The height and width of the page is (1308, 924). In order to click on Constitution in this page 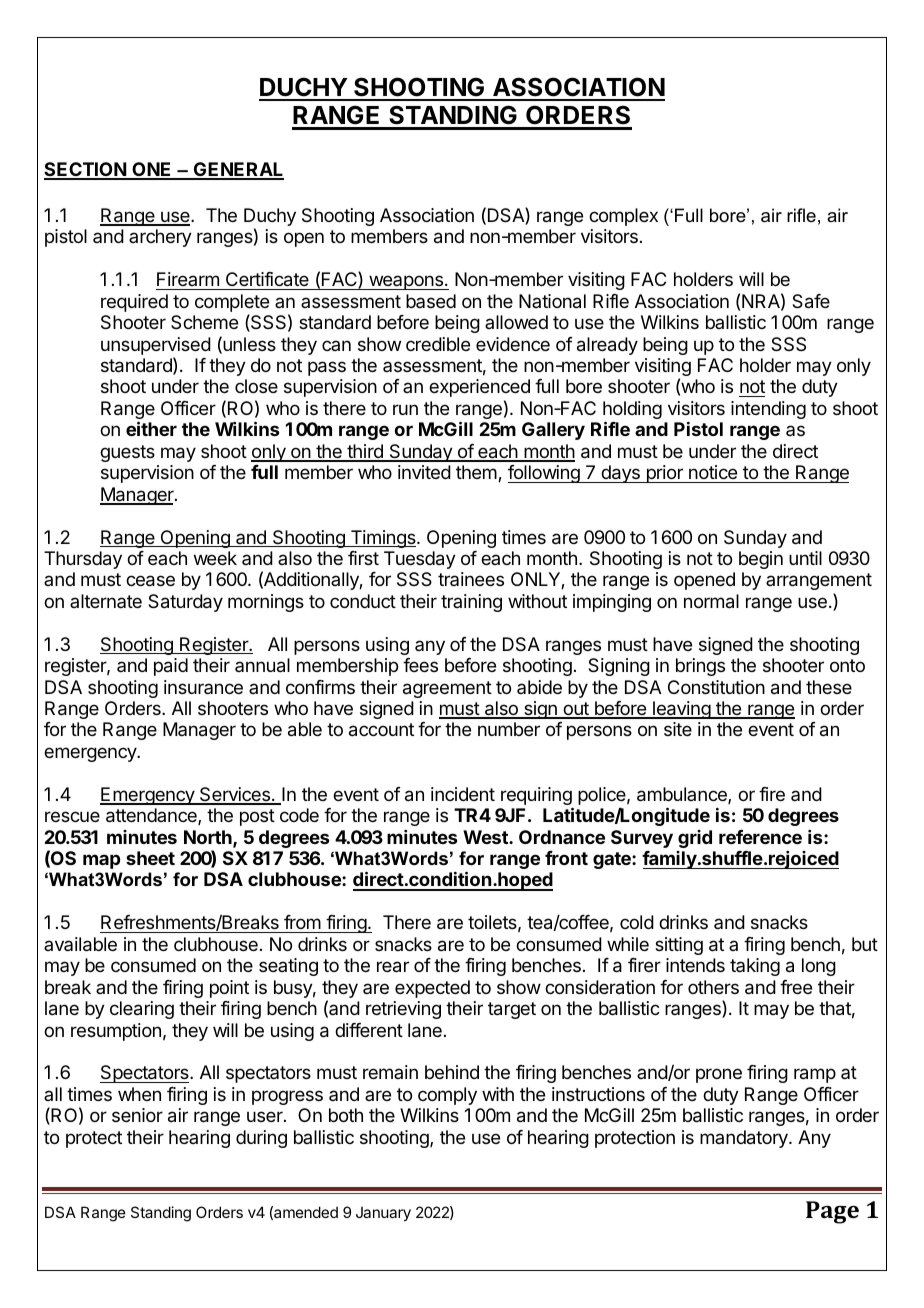, I will do `click(716, 687)`.
